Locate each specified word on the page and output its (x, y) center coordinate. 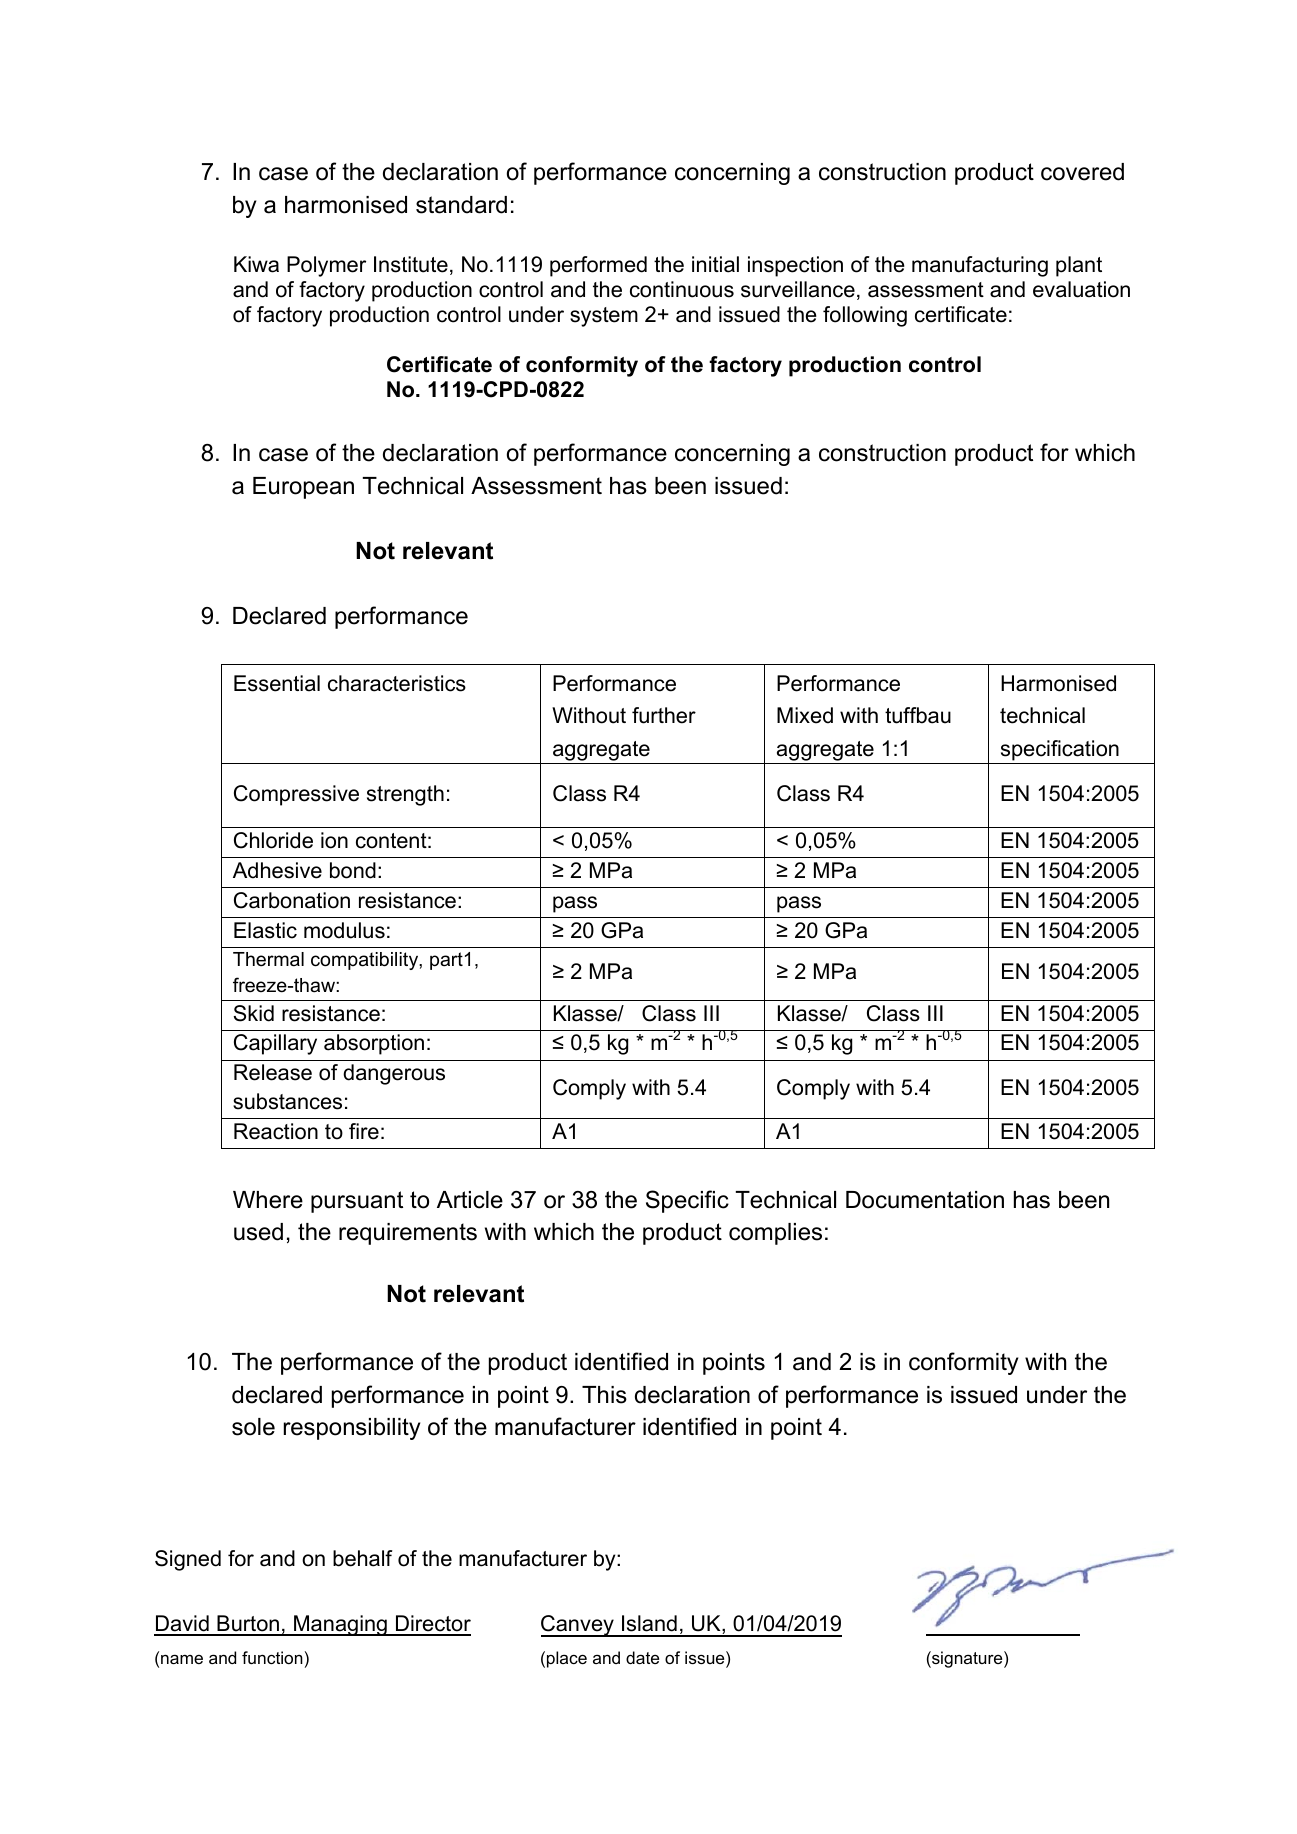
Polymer (326, 266)
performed (598, 266)
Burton (248, 1625)
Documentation (925, 1200)
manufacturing (980, 266)
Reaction (276, 1131)
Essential (277, 683)
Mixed (805, 715)
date (642, 1657)
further (664, 715)
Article (470, 1200)
